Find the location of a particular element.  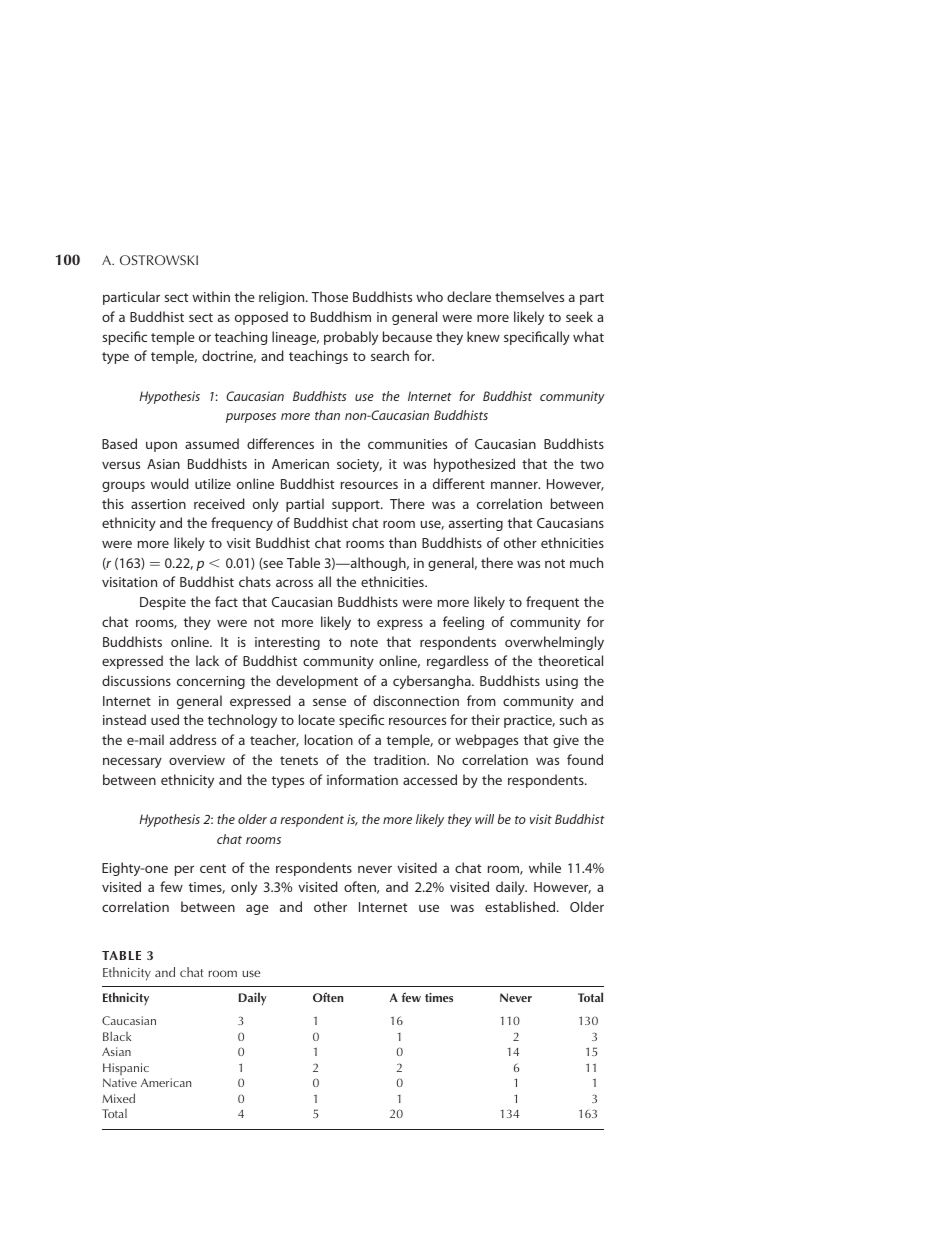

Buddhism is located at coordinates (341, 316).
